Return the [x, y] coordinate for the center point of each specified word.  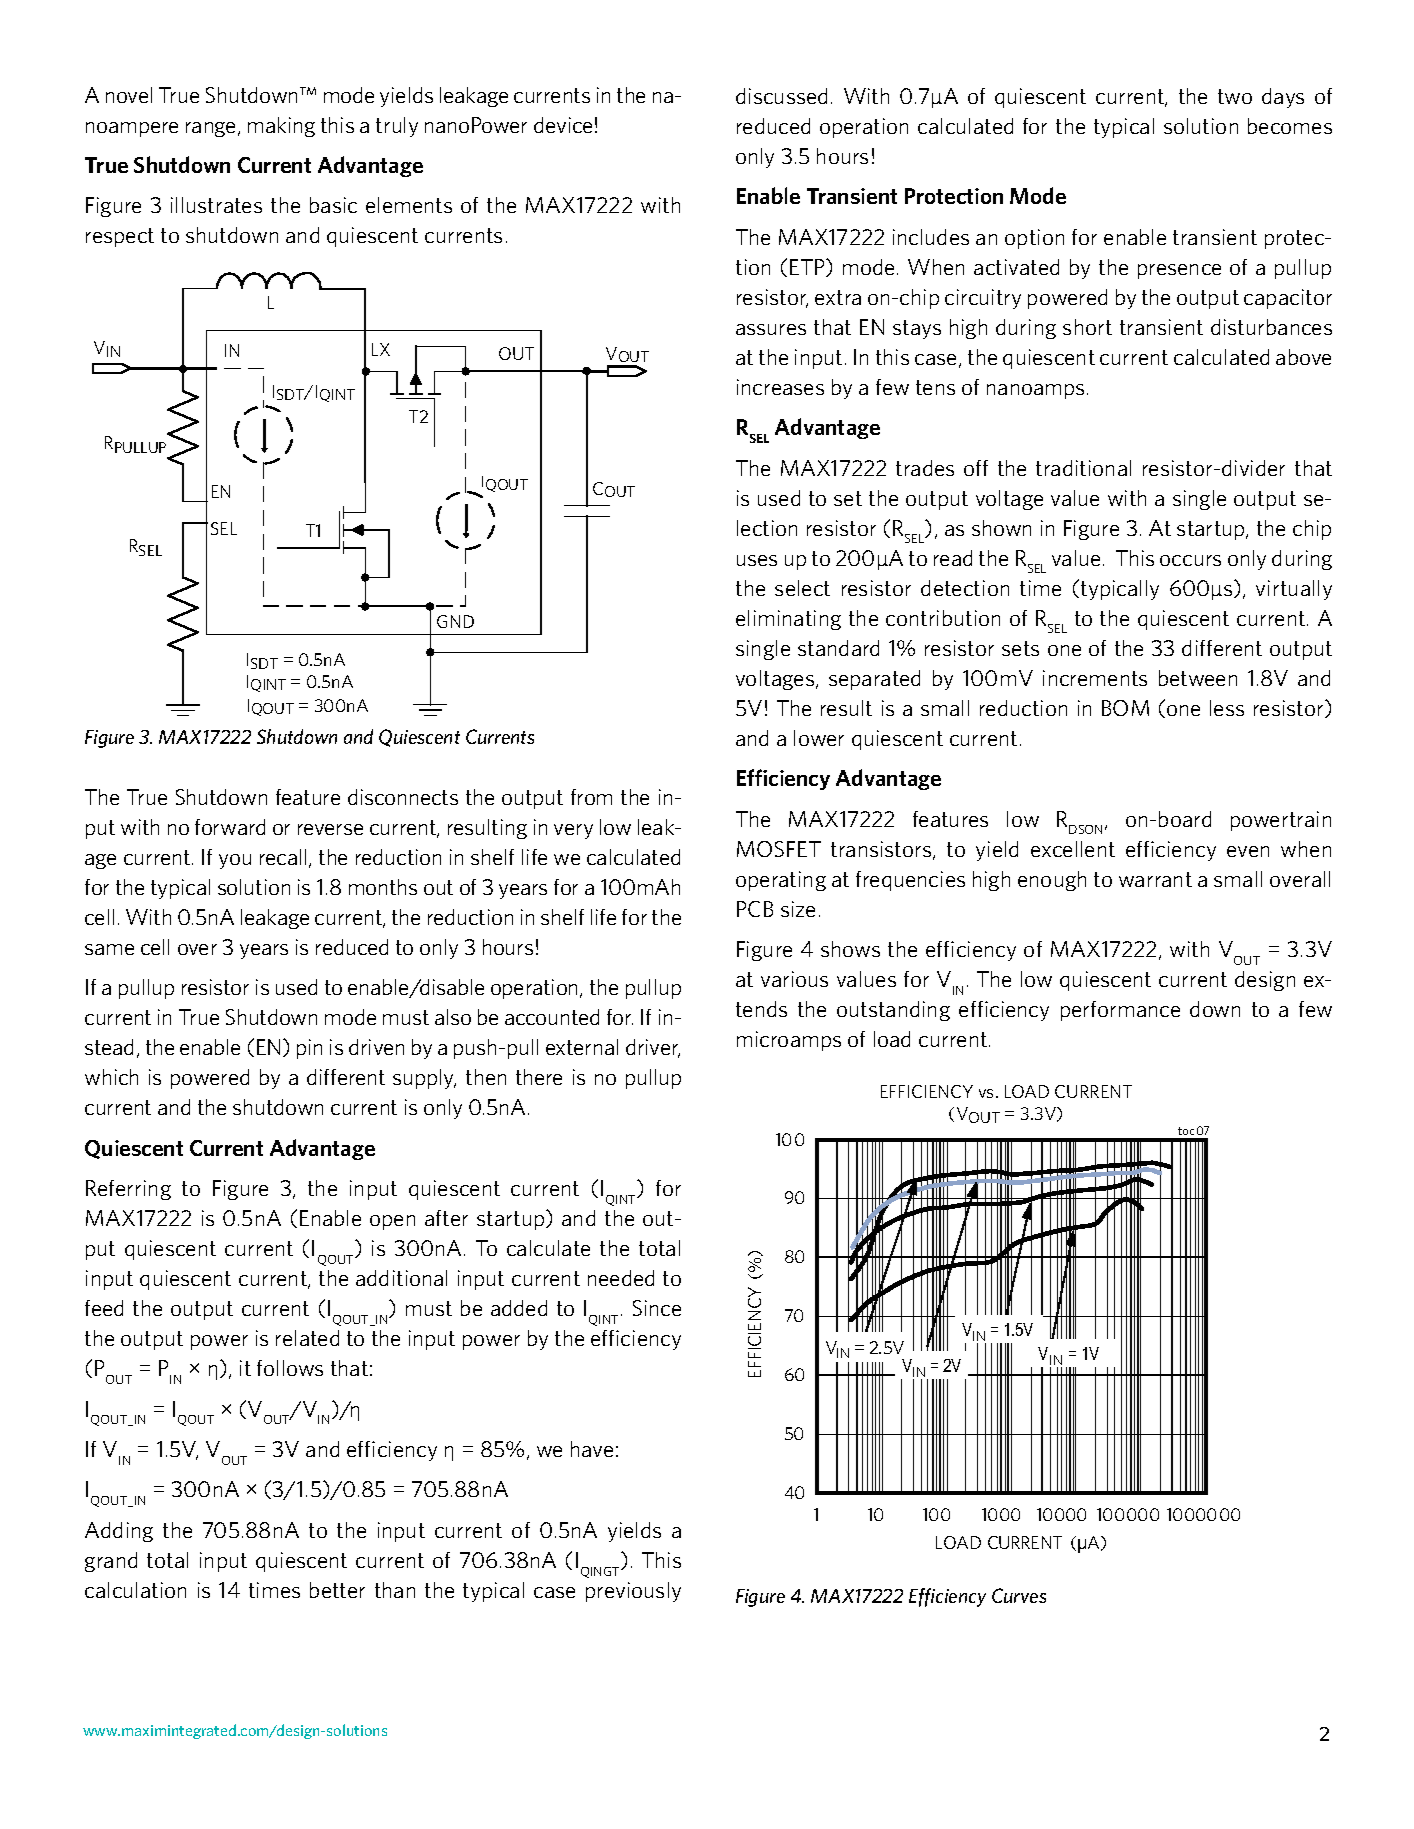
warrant [1155, 879]
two [1235, 96]
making [281, 127]
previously [633, 1592]
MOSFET [779, 849]
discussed [781, 96]
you [235, 861]
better [337, 1590]
